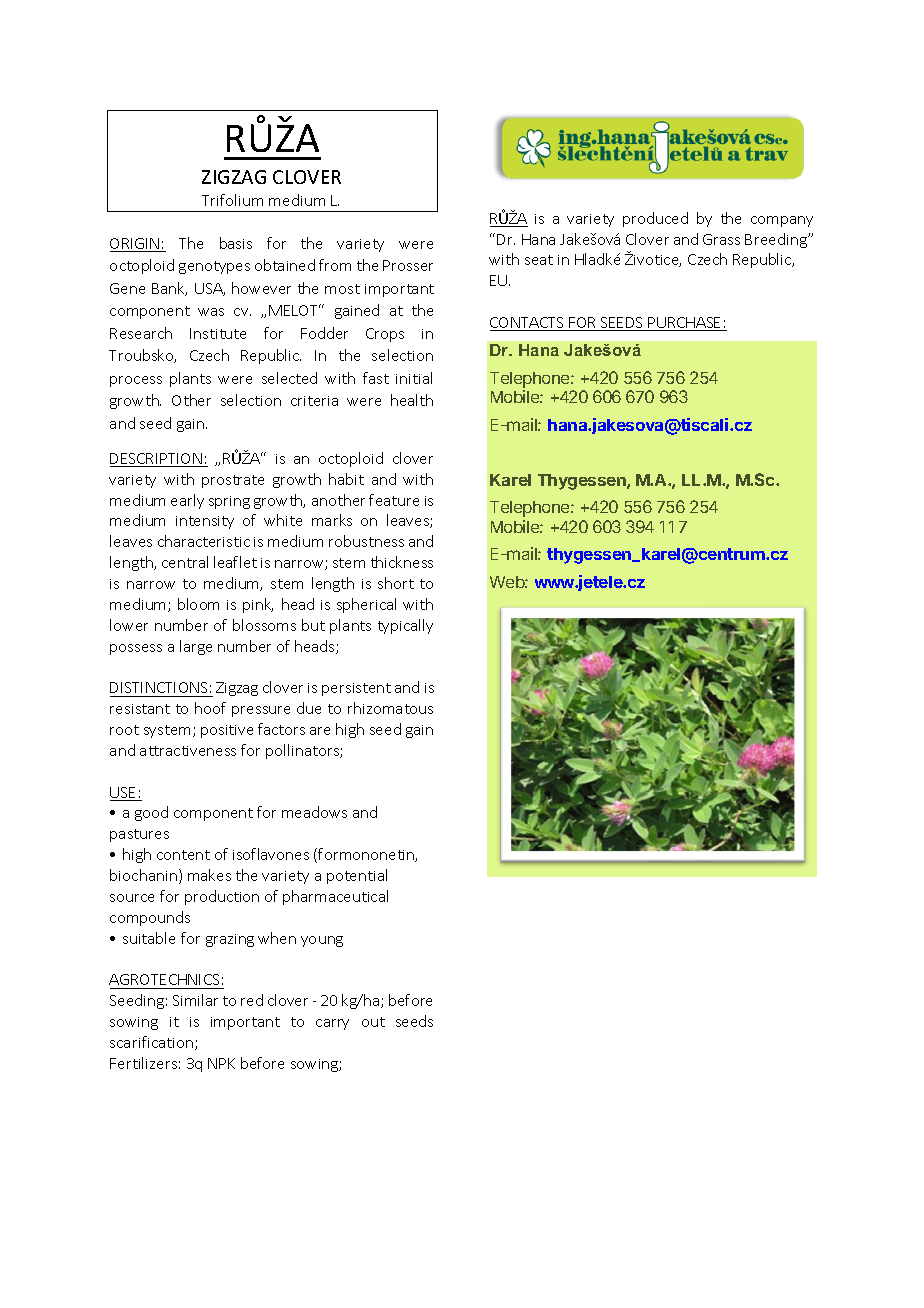 Image resolution: width=924 pixels, height=1308 pixels. I want to click on typically, so click(405, 626).
